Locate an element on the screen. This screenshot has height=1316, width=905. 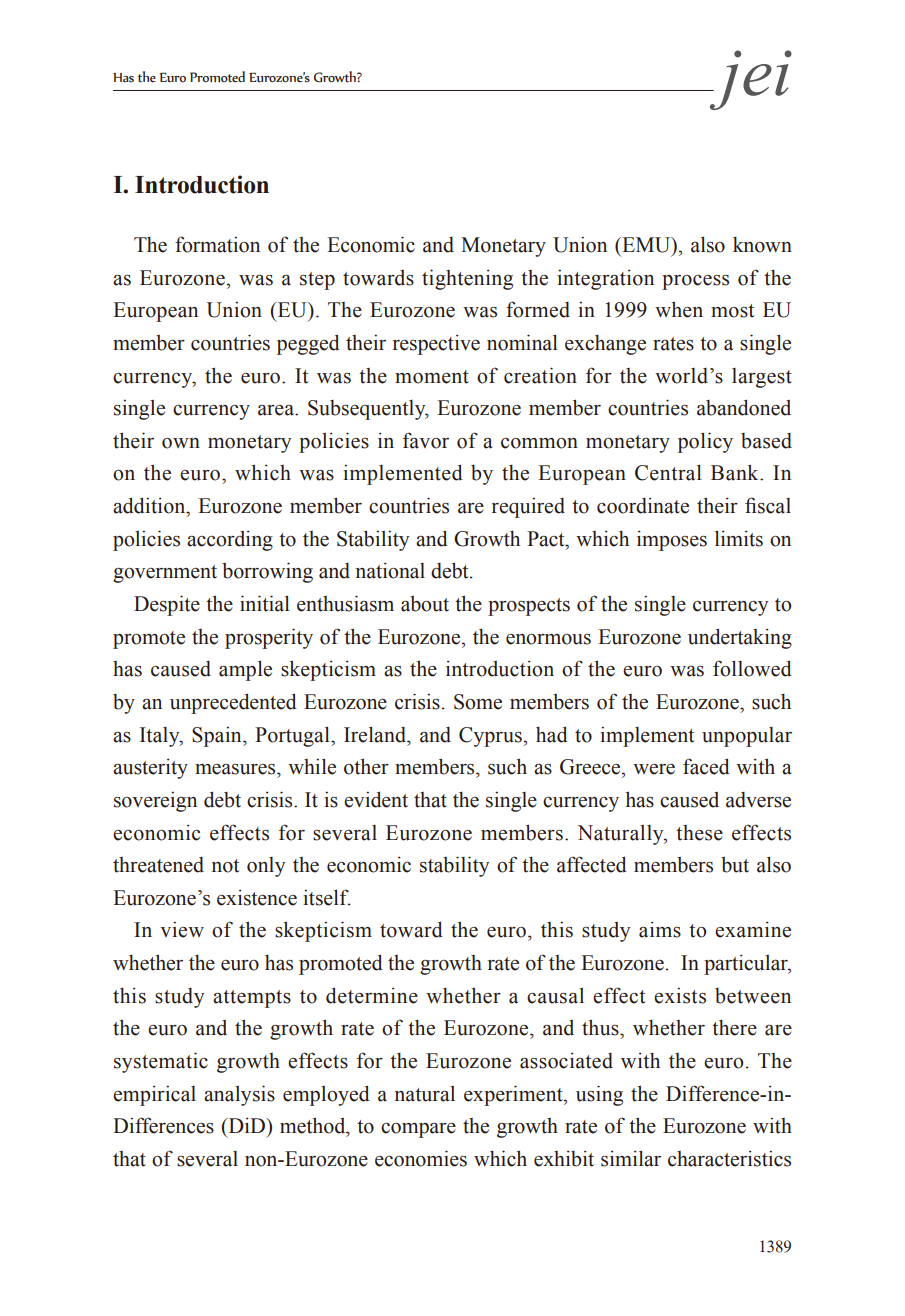
formation is located at coordinates (217, 244).
